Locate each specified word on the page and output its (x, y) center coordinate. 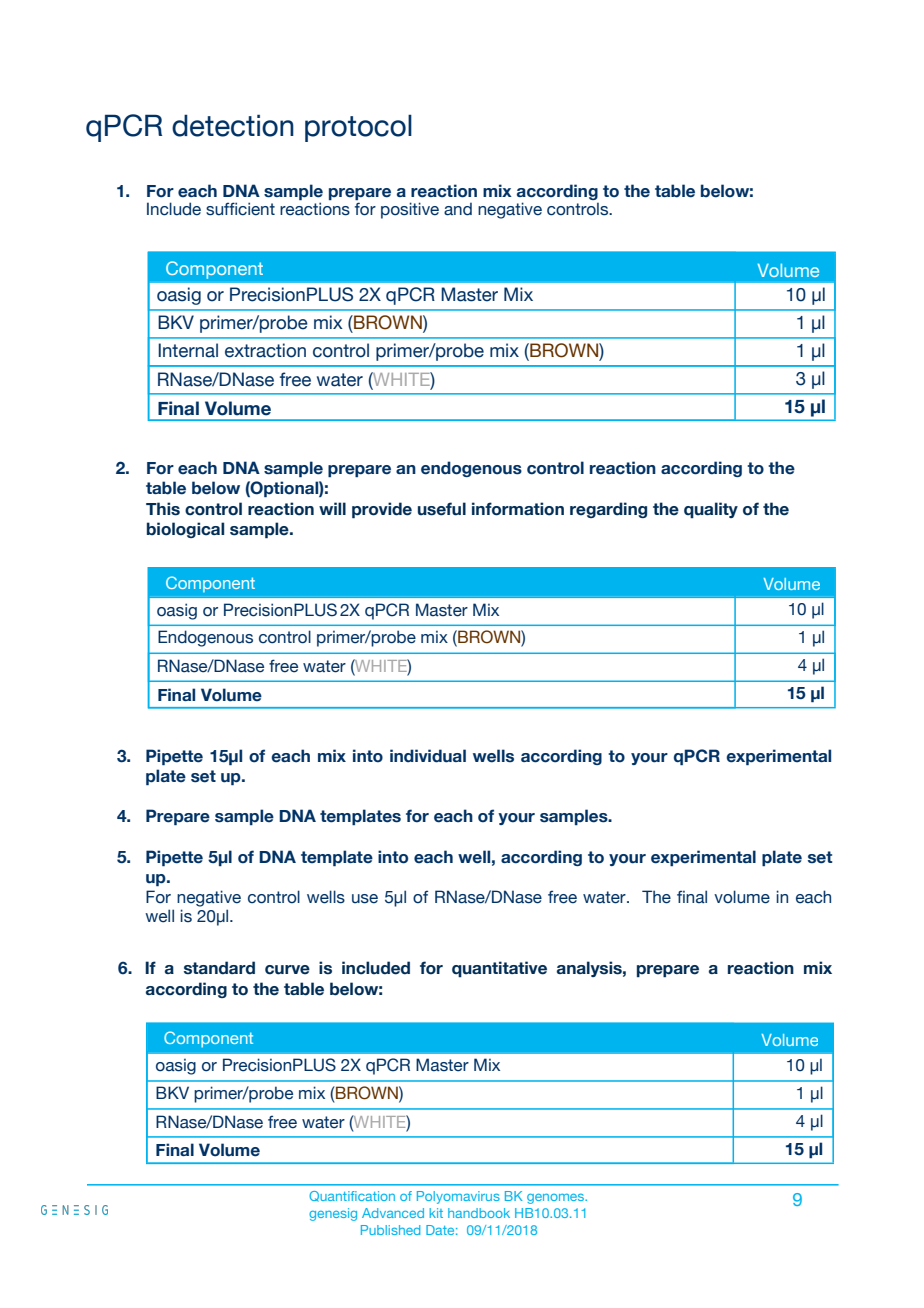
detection (233, 125)
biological (185, 530)
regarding (608, 510)
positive (410, 210)
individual (428, 756)
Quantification (352, 1196)
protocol (358, 128)
